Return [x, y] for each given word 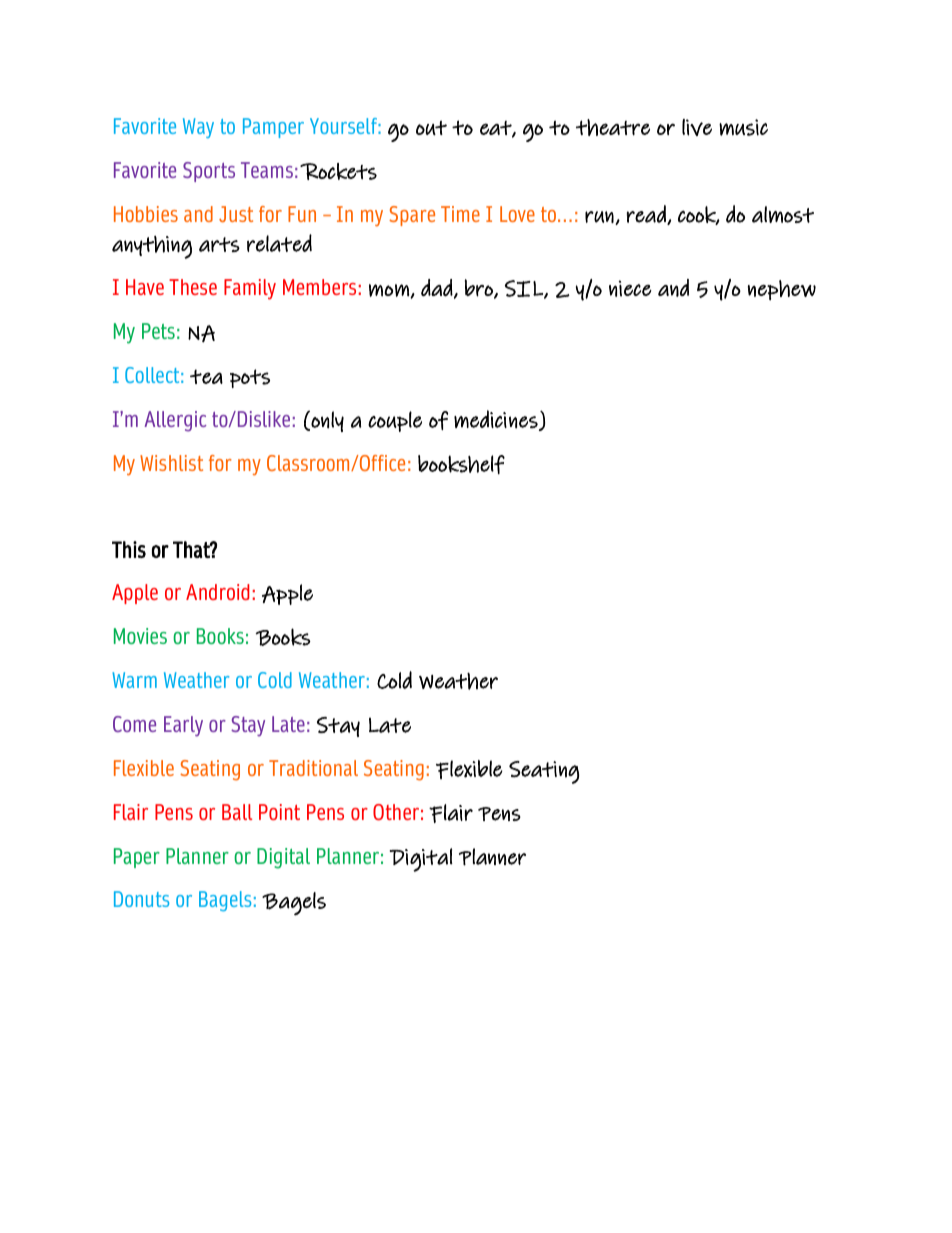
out [431, 128]
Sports [209, 172]
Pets [158, 331]
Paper [137, 858]
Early [183, 726]
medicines [497, 420]
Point [279, 812]
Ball [237, 812]
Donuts [141, 899]
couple [395, 421]
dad [437, 288]
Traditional [313, 768]
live [697, 127]
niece [630, 288]
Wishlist [171, 463]
